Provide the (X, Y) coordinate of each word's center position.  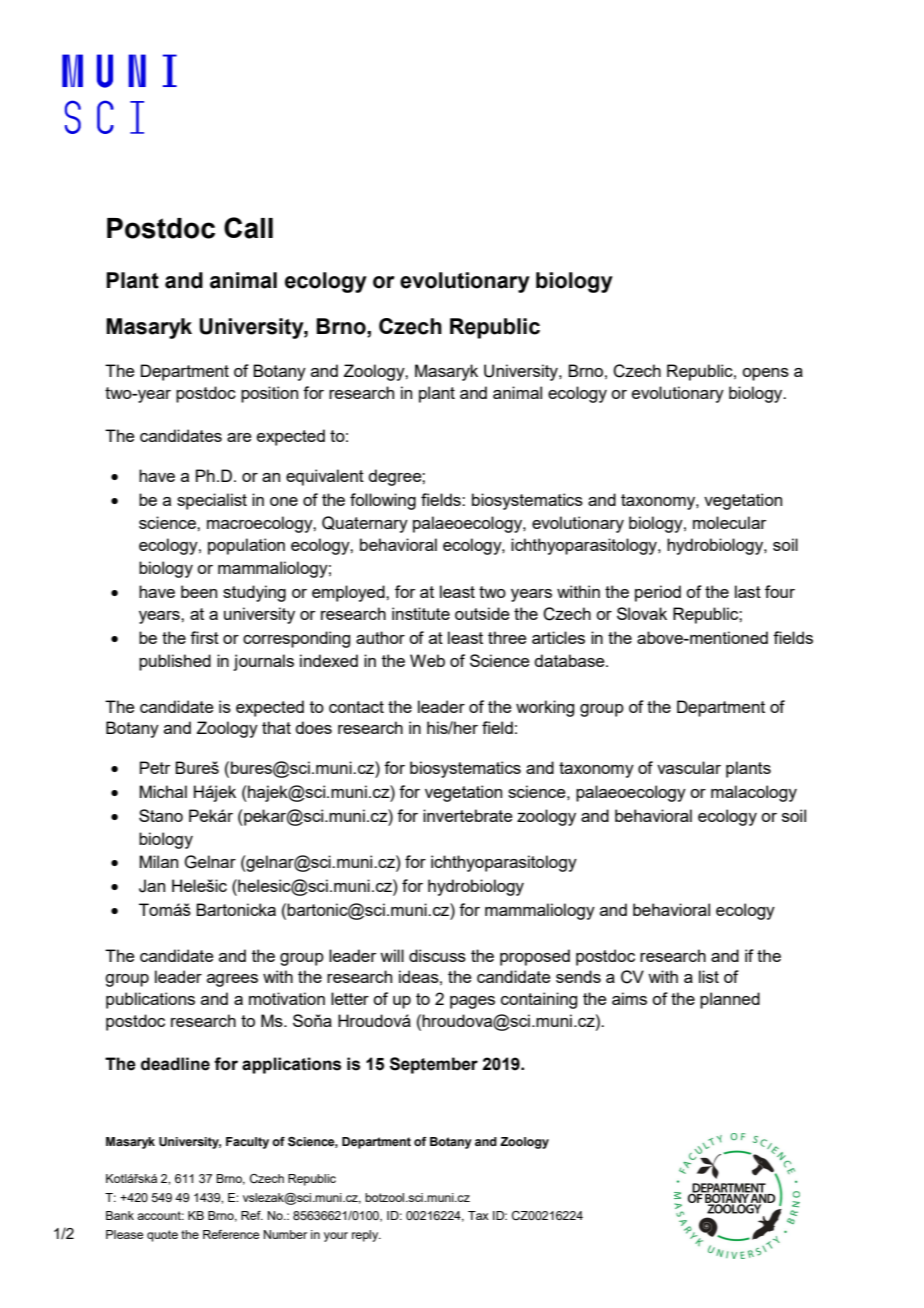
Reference (231, 1234)
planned (730, 1000)
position (269, 394)
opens (765, 374)
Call (248, 228)
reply (366, 1236)
